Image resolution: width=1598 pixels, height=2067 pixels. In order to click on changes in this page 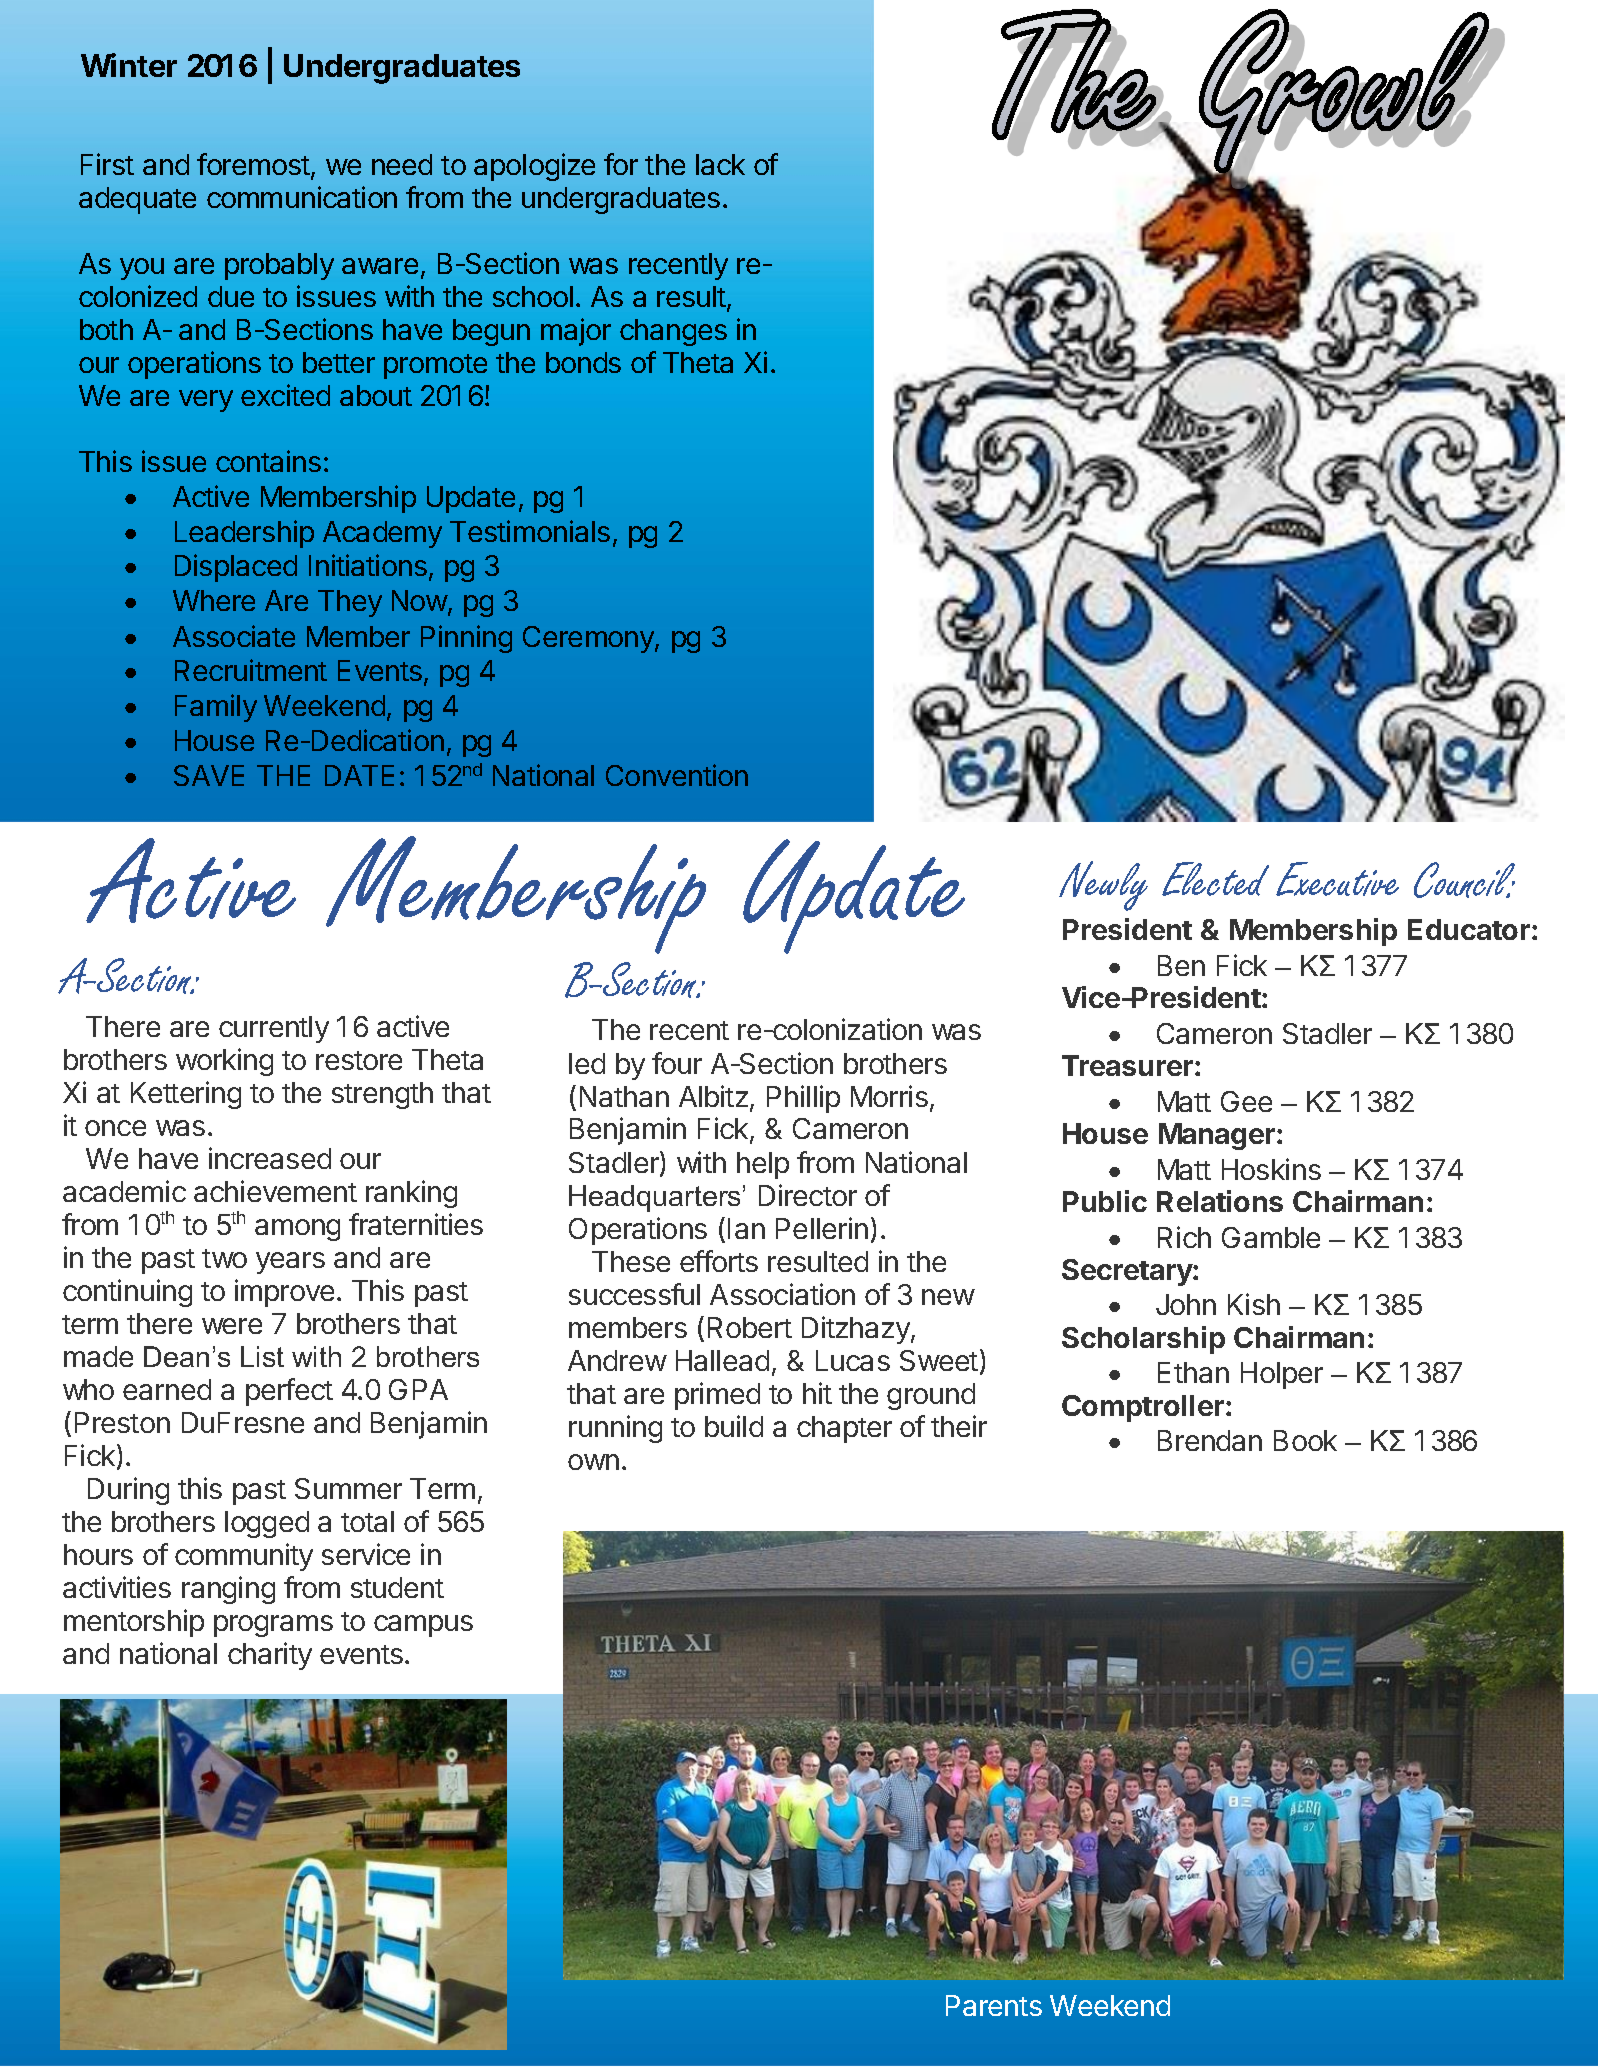, I will do `click(673, 332)`.
